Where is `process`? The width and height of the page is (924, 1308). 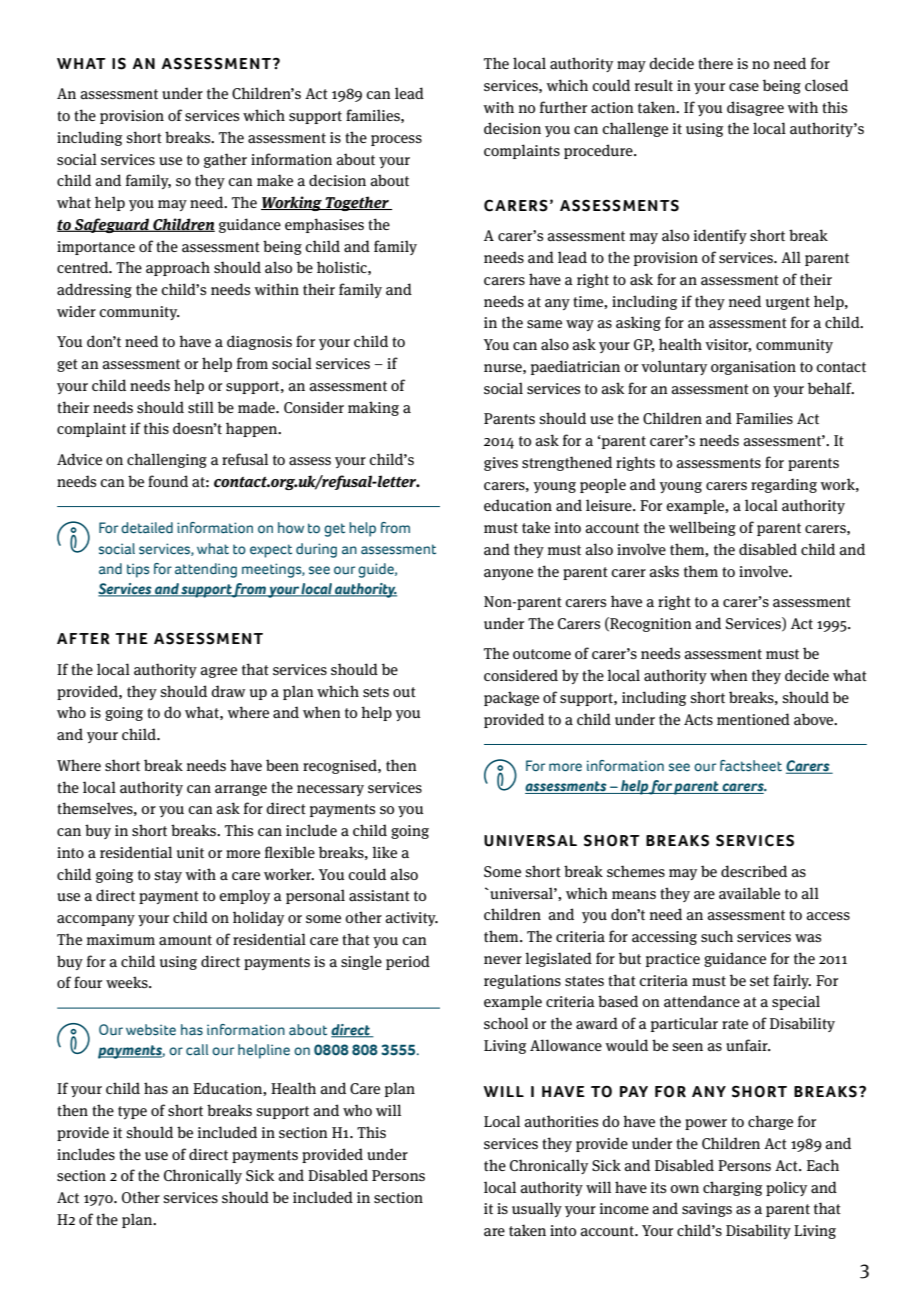 process is located at coordinates (396, 140).
